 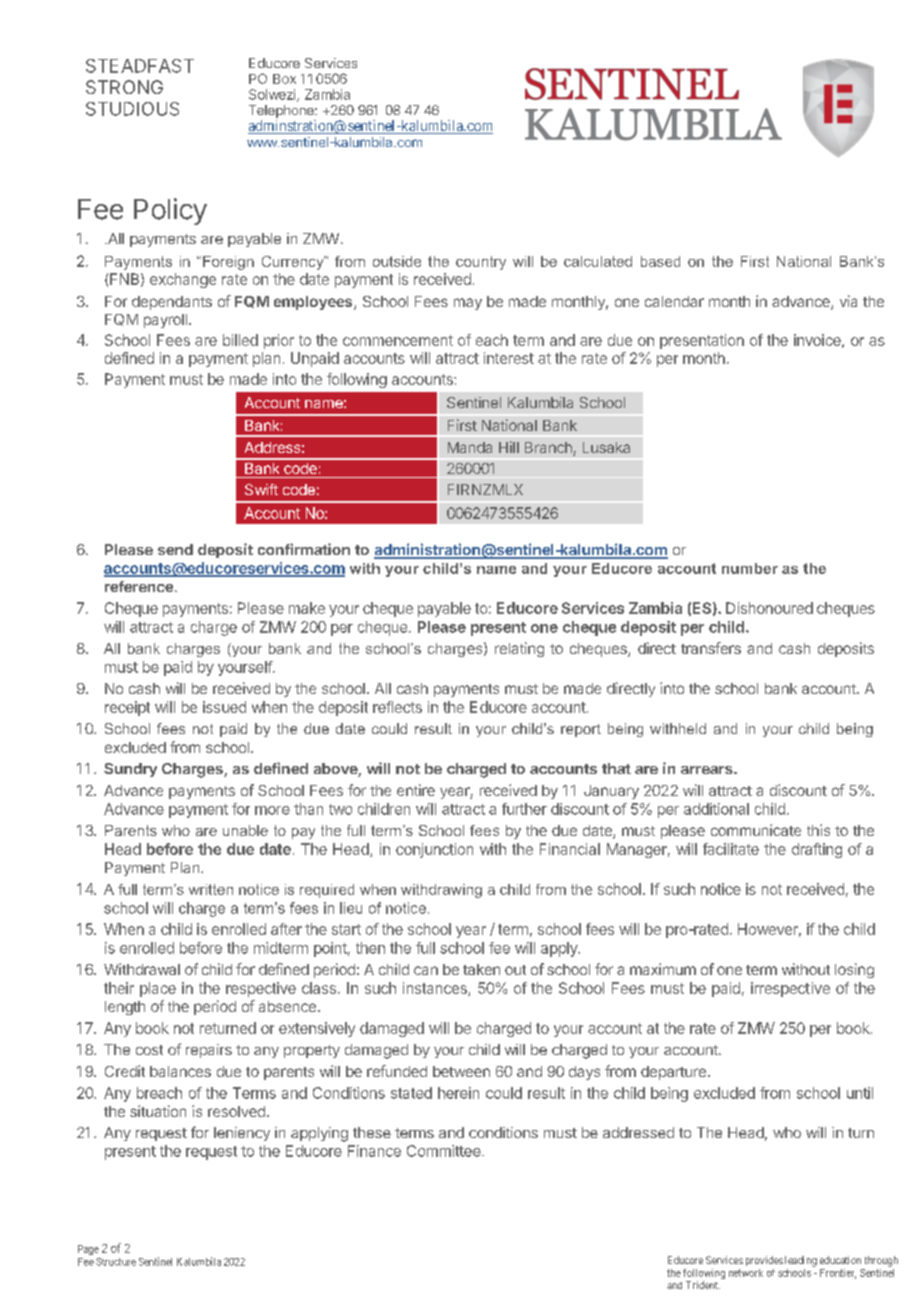 What do you see at coordinates (132, 109) in the document?
I see `STUDIOUS` at bounding box center [132, 109].
